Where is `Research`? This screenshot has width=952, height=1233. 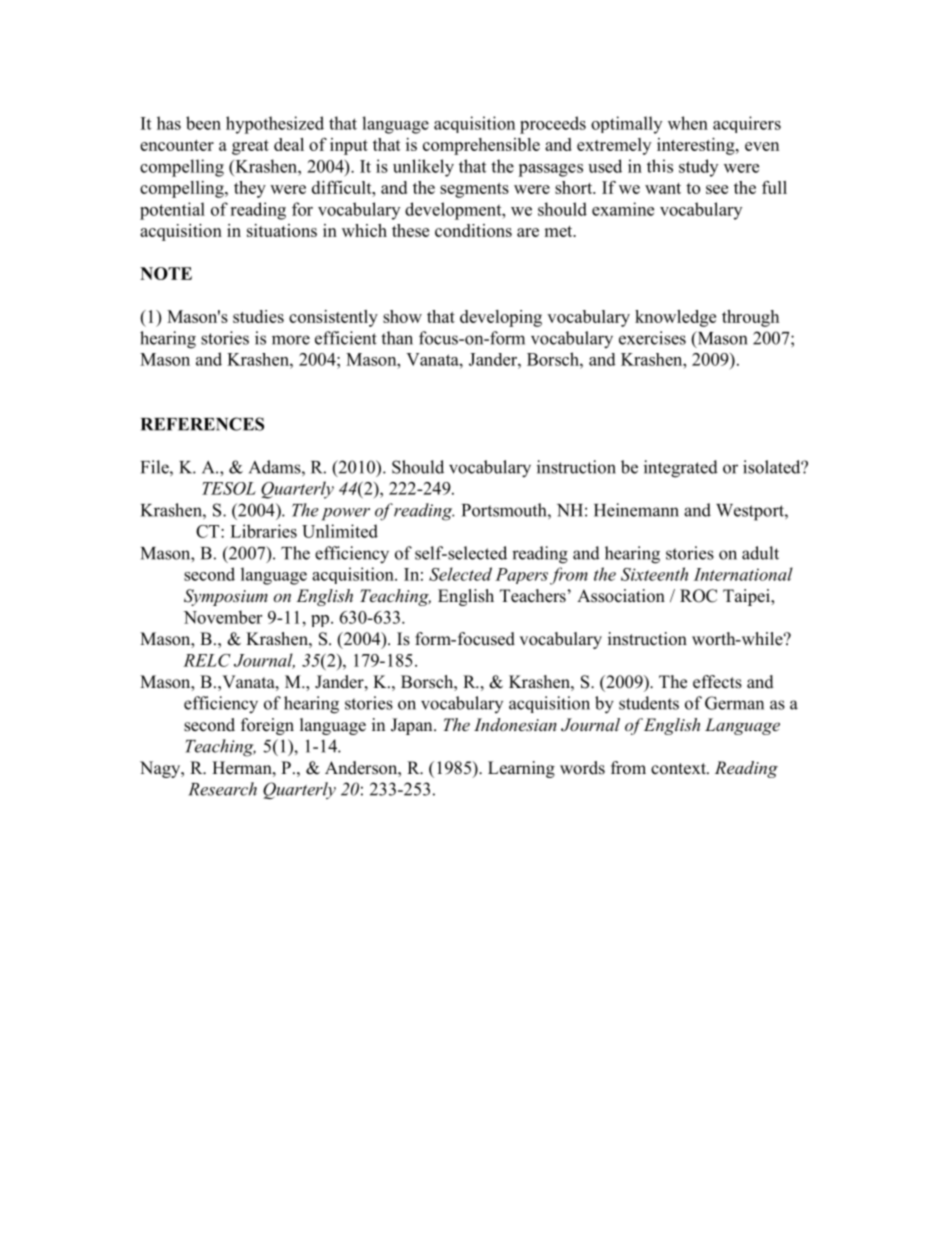 Research is located at coordinates (222, 789).
